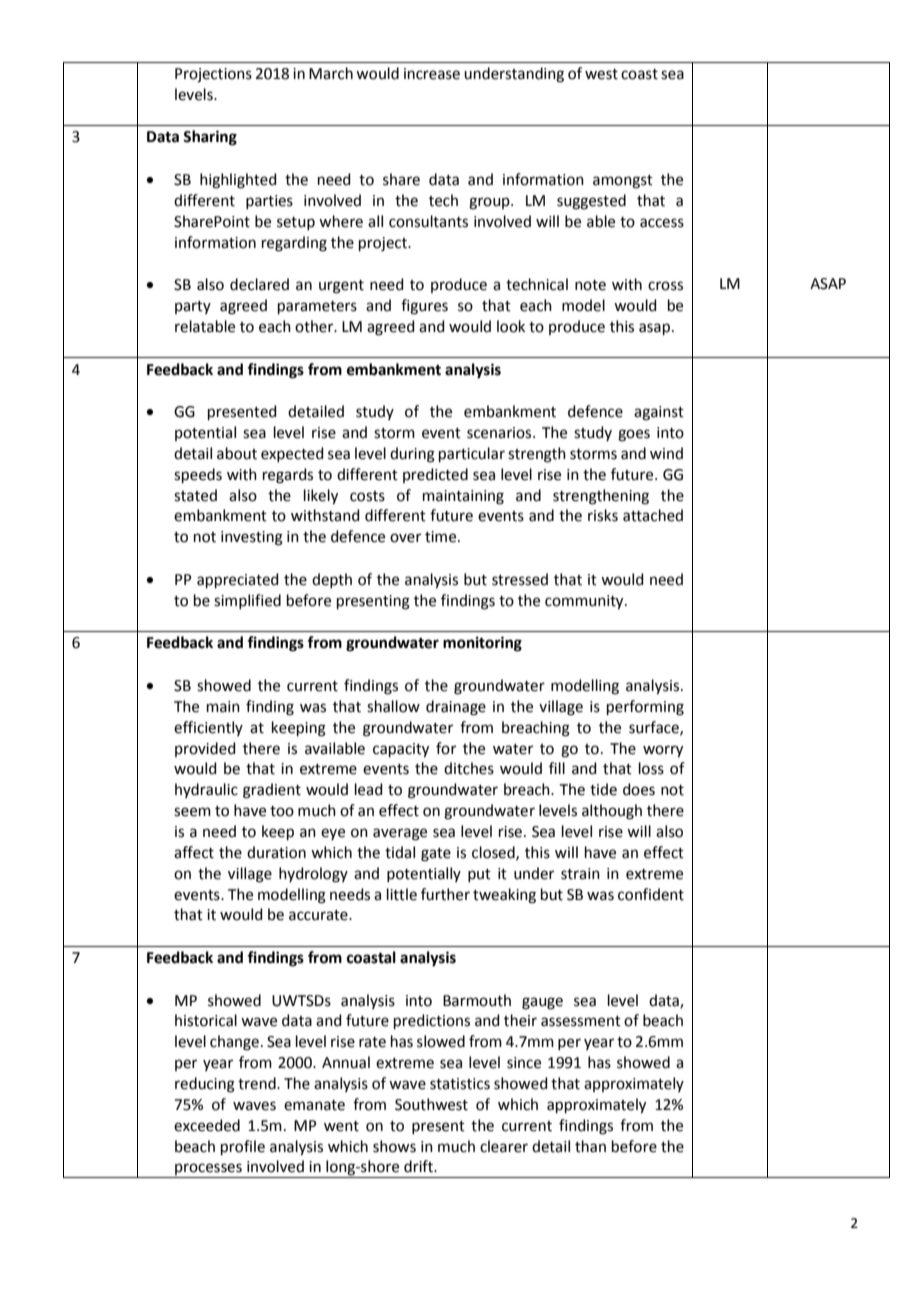 This page has width=924, height=1308. I want to click on figures, so click(424, 307).
